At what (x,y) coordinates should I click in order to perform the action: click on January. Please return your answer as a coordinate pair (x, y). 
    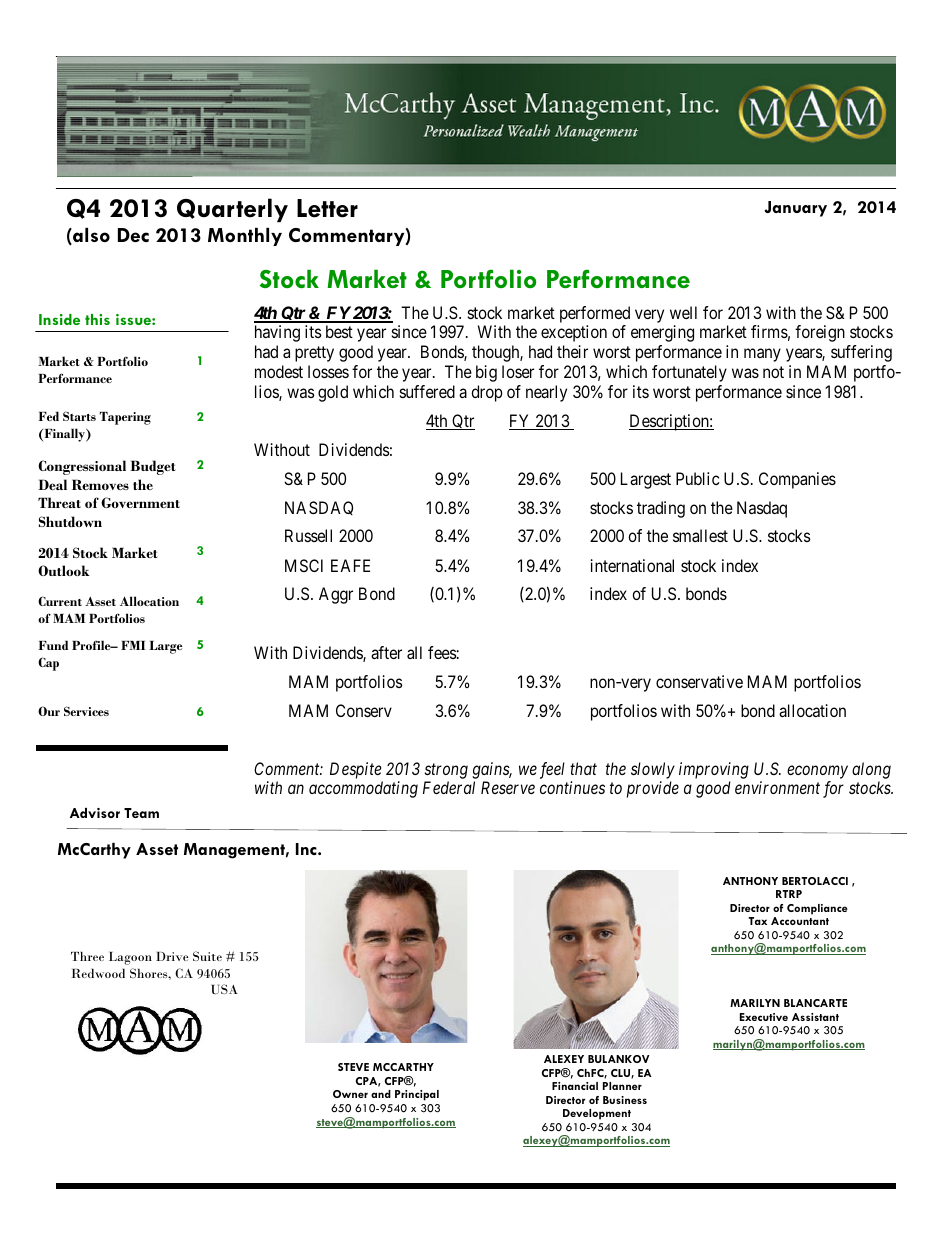
    Looking at the image, I should click on (795, 209).
